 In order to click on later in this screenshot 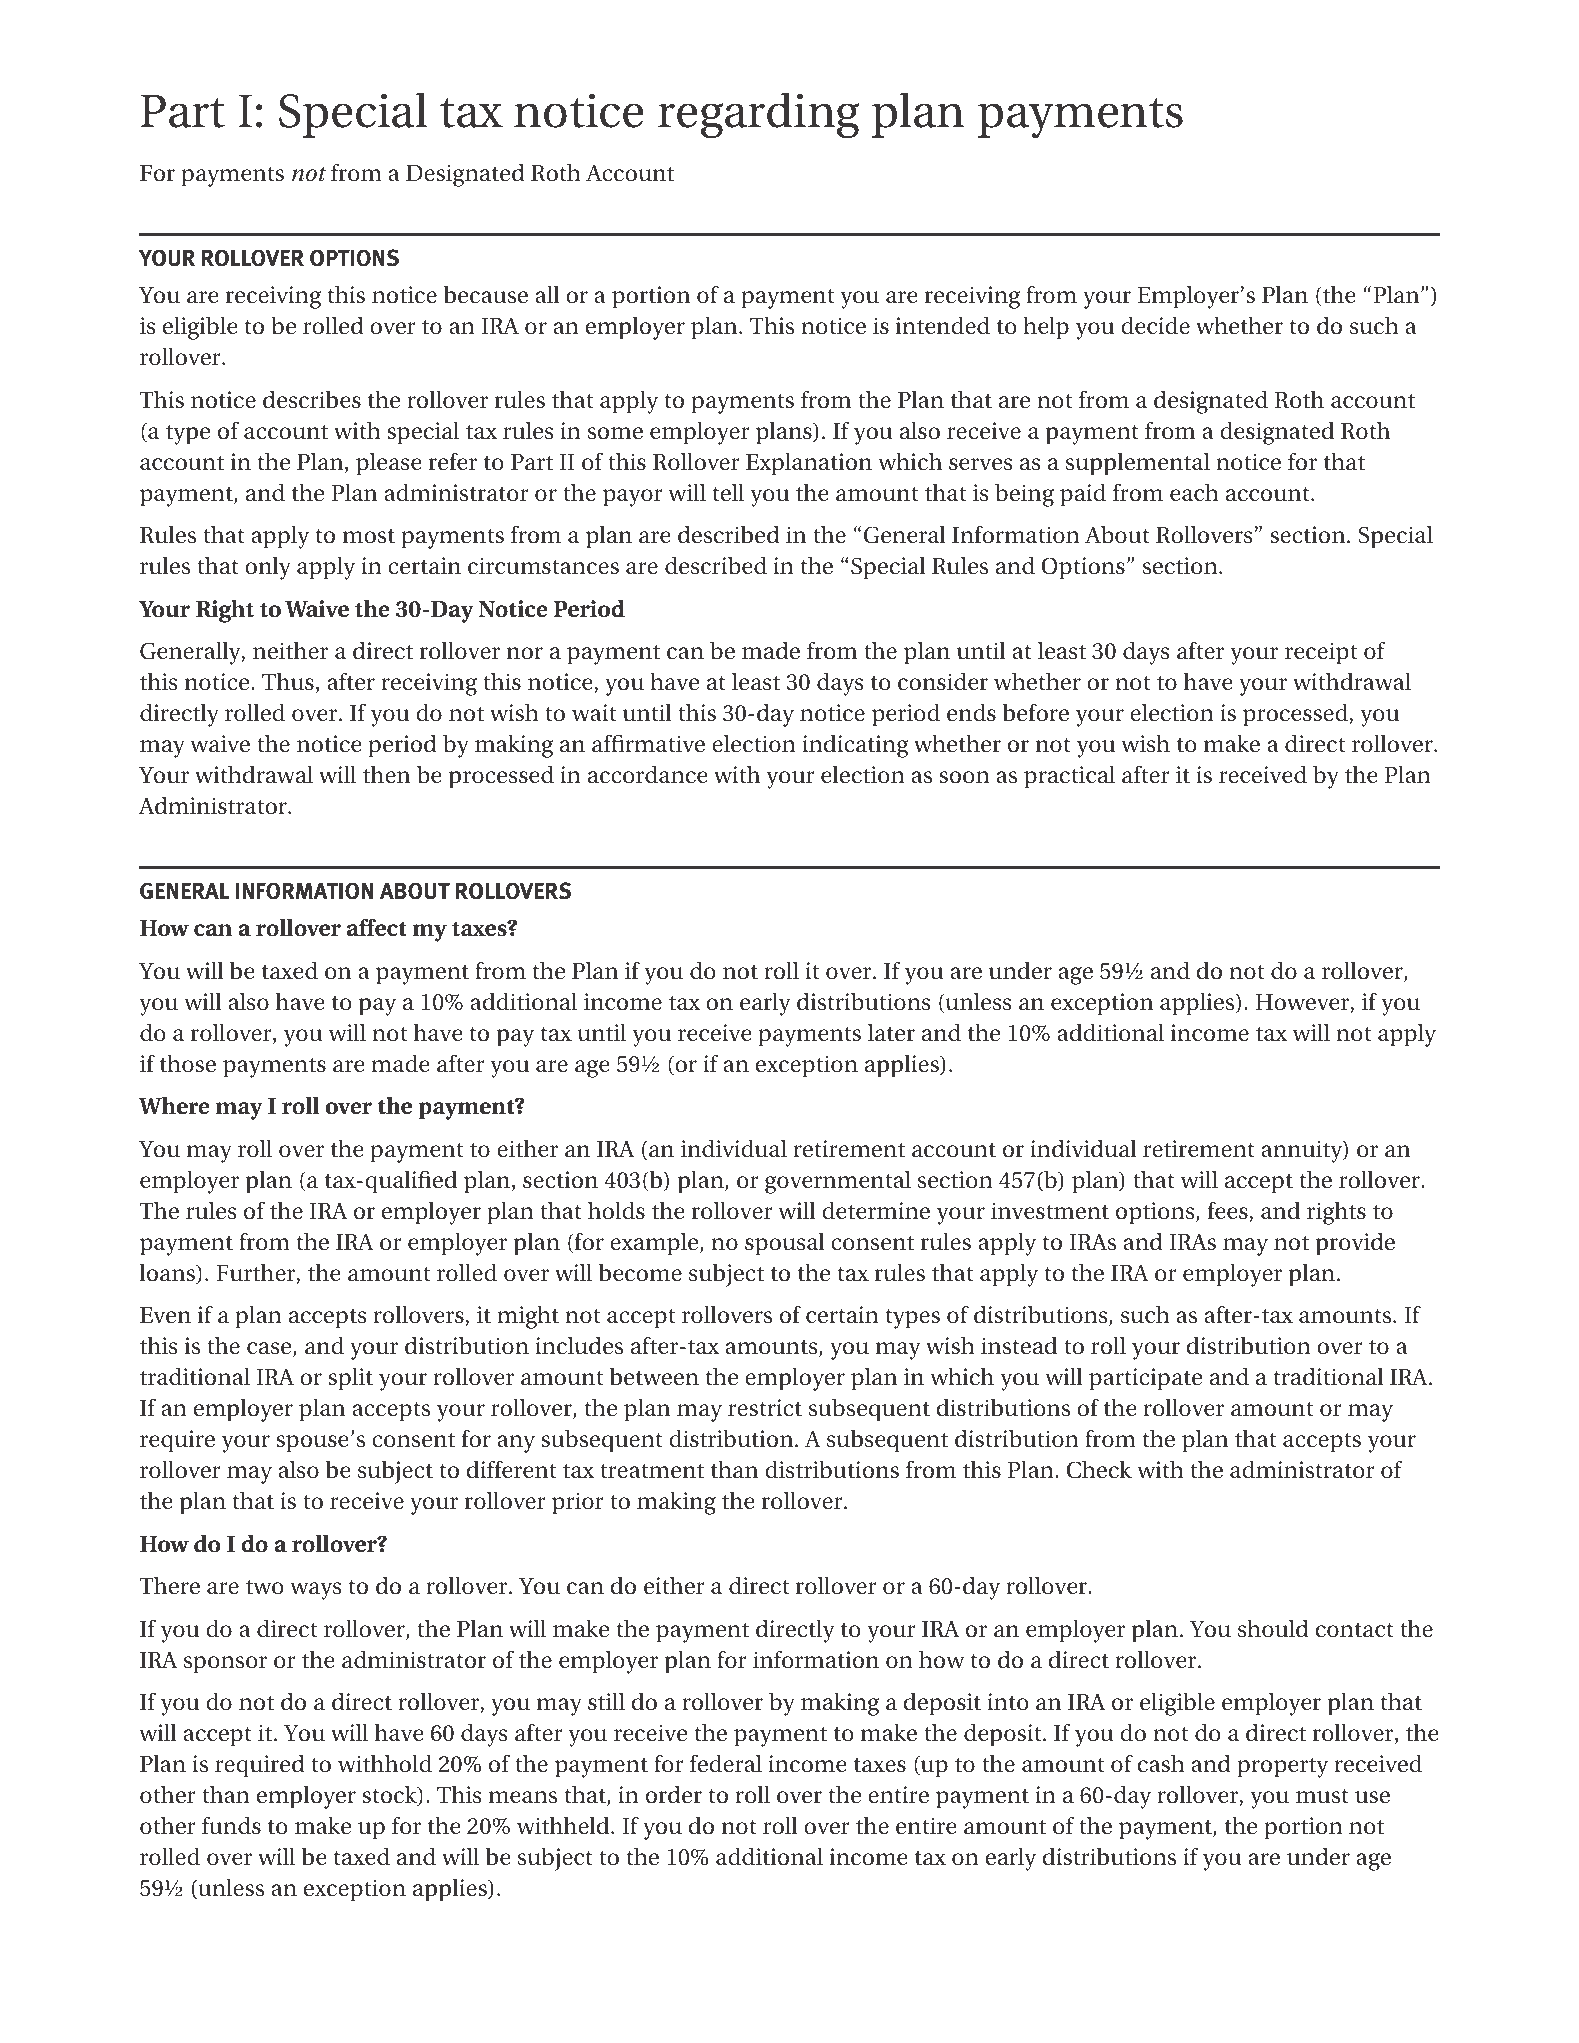, I will do `click(891, 1033)`.
